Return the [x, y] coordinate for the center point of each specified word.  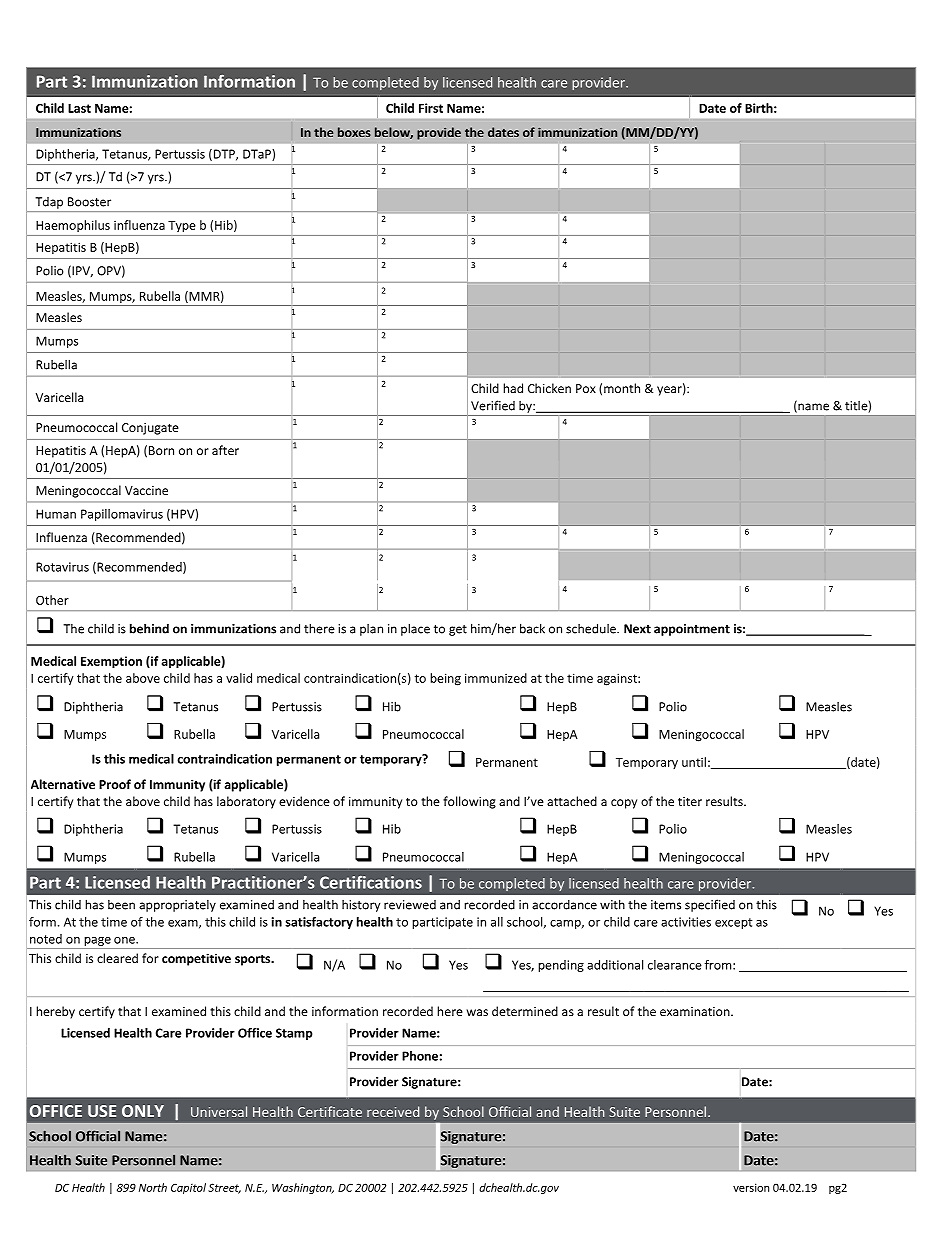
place [415, 629]
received [393, 1111]
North [153, 1187]
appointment [692, 630]
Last [79, 108]
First [431, 108]
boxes [354, 132]
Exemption [111, 662]
